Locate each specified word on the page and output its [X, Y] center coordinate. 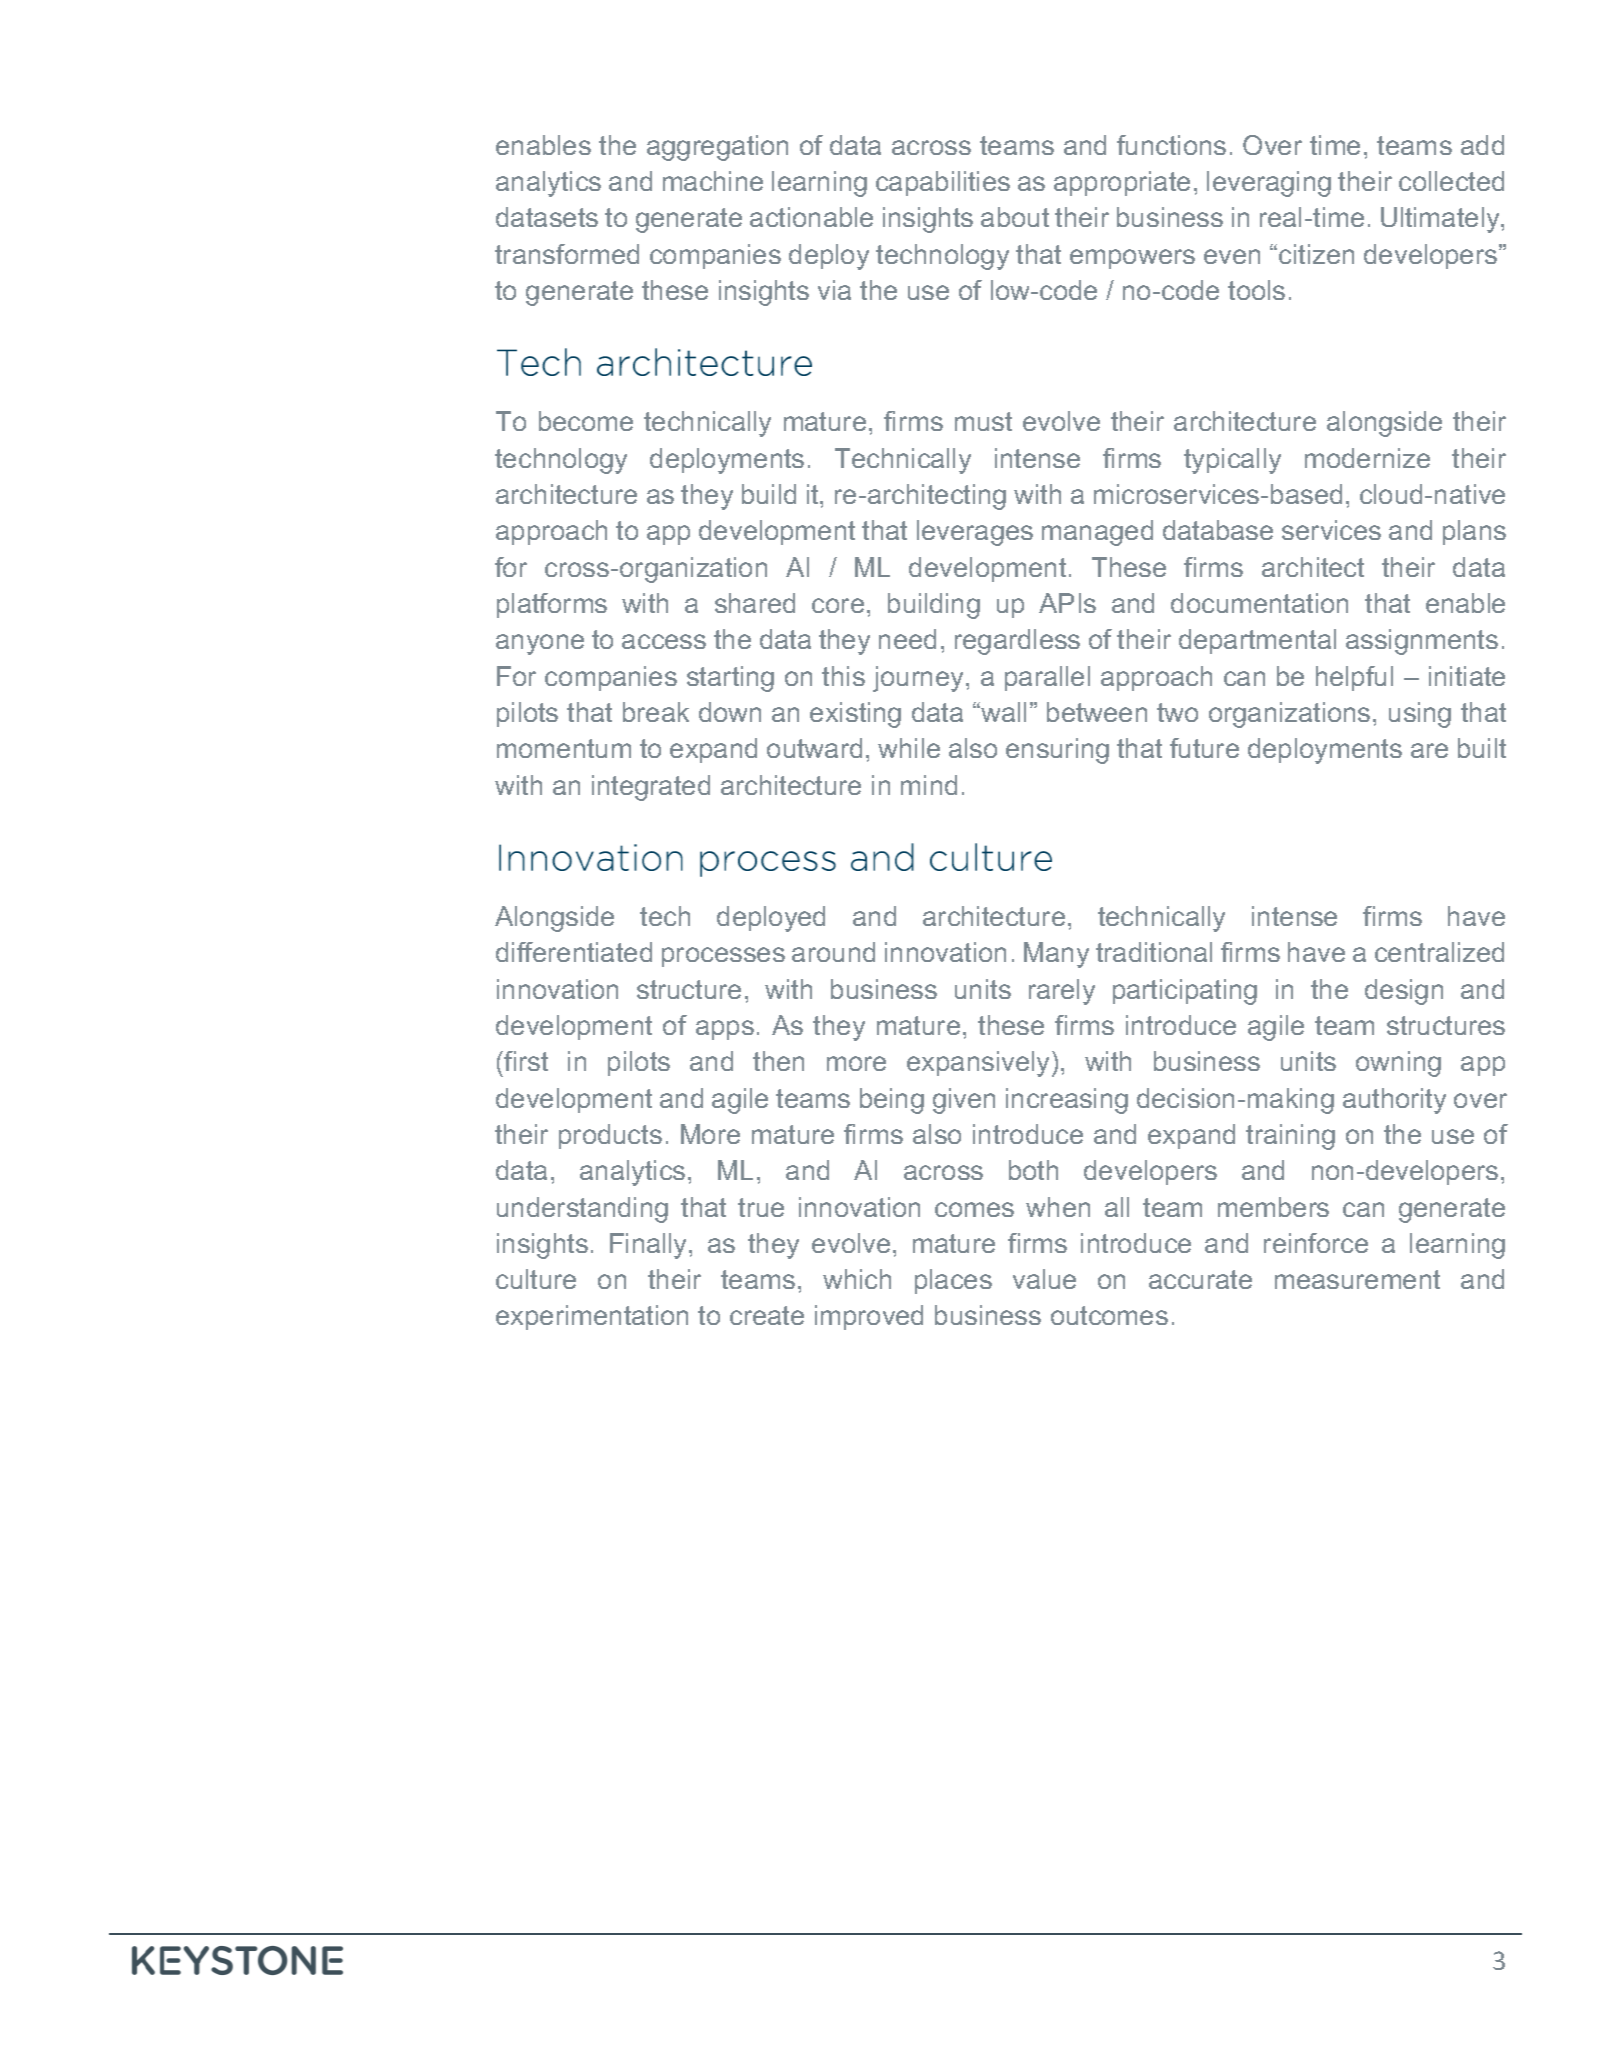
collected [1451, 181]
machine [713, 181]
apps [725, 1030]
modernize [1367, 458]
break [656, 712]
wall [1002, 712]
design [1404, 992]
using [1420, 715]
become [586, 421]
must [983, 421]
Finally [650, 1246]
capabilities [943, 183]
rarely [1062, 992]
